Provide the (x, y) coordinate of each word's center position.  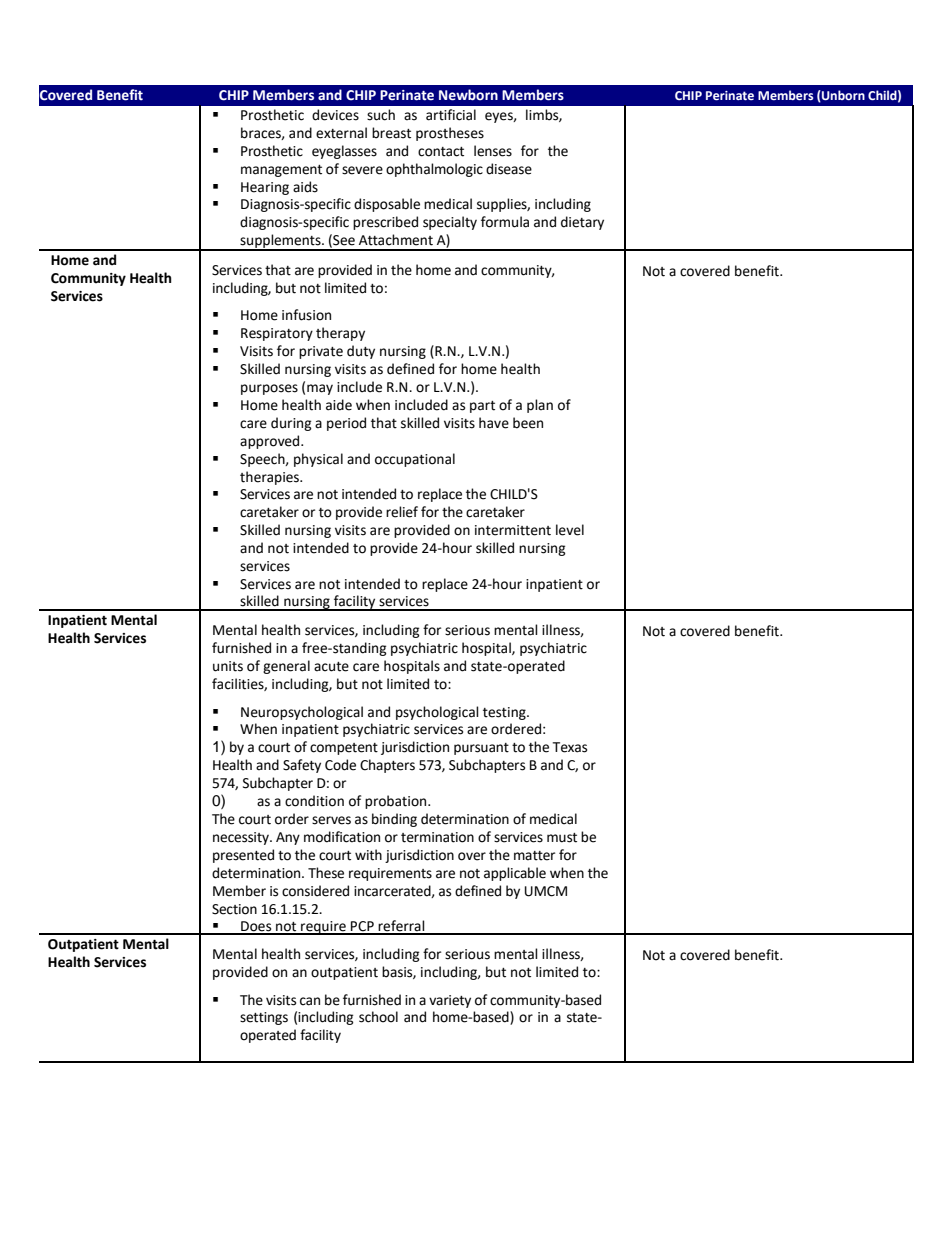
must (562, 838)
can (310, 1001)
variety (450, 1001)
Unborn (842, 96)
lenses (493, 151)
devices (335, 115)
